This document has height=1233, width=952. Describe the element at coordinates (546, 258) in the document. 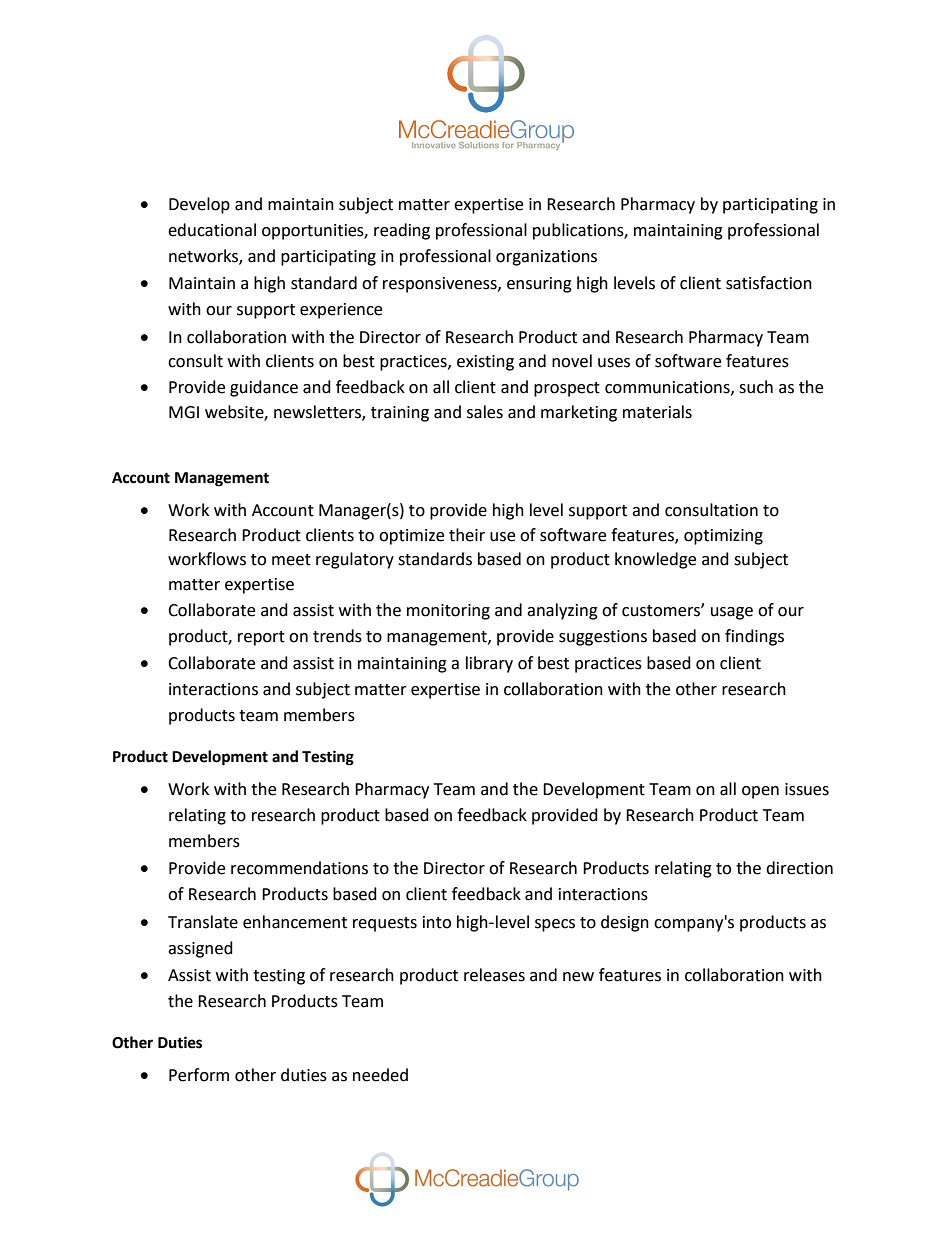

I see `organizations` at that location.
